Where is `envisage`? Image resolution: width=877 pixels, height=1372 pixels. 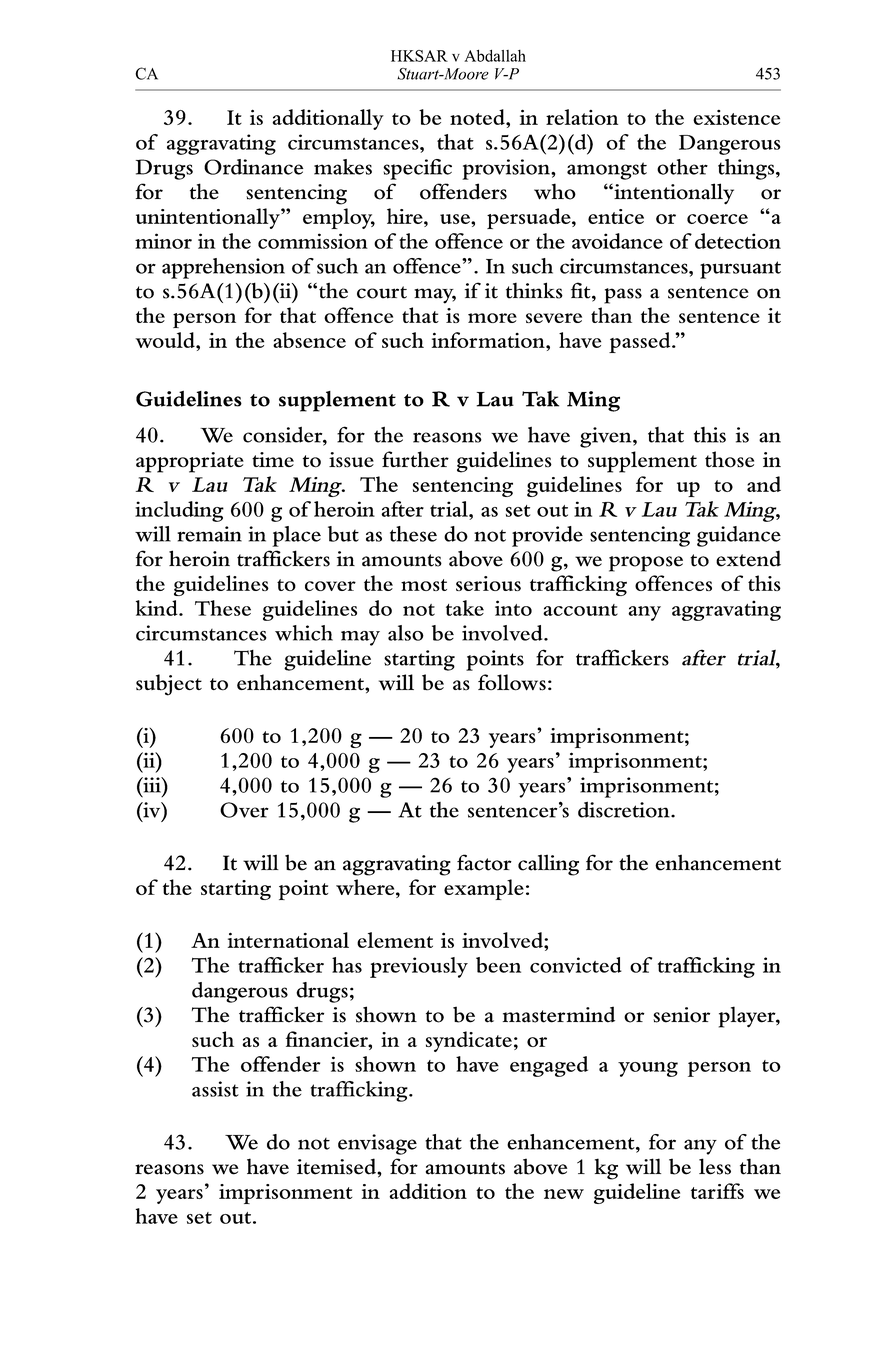
envisage is located at coordinates (377, 1144).
